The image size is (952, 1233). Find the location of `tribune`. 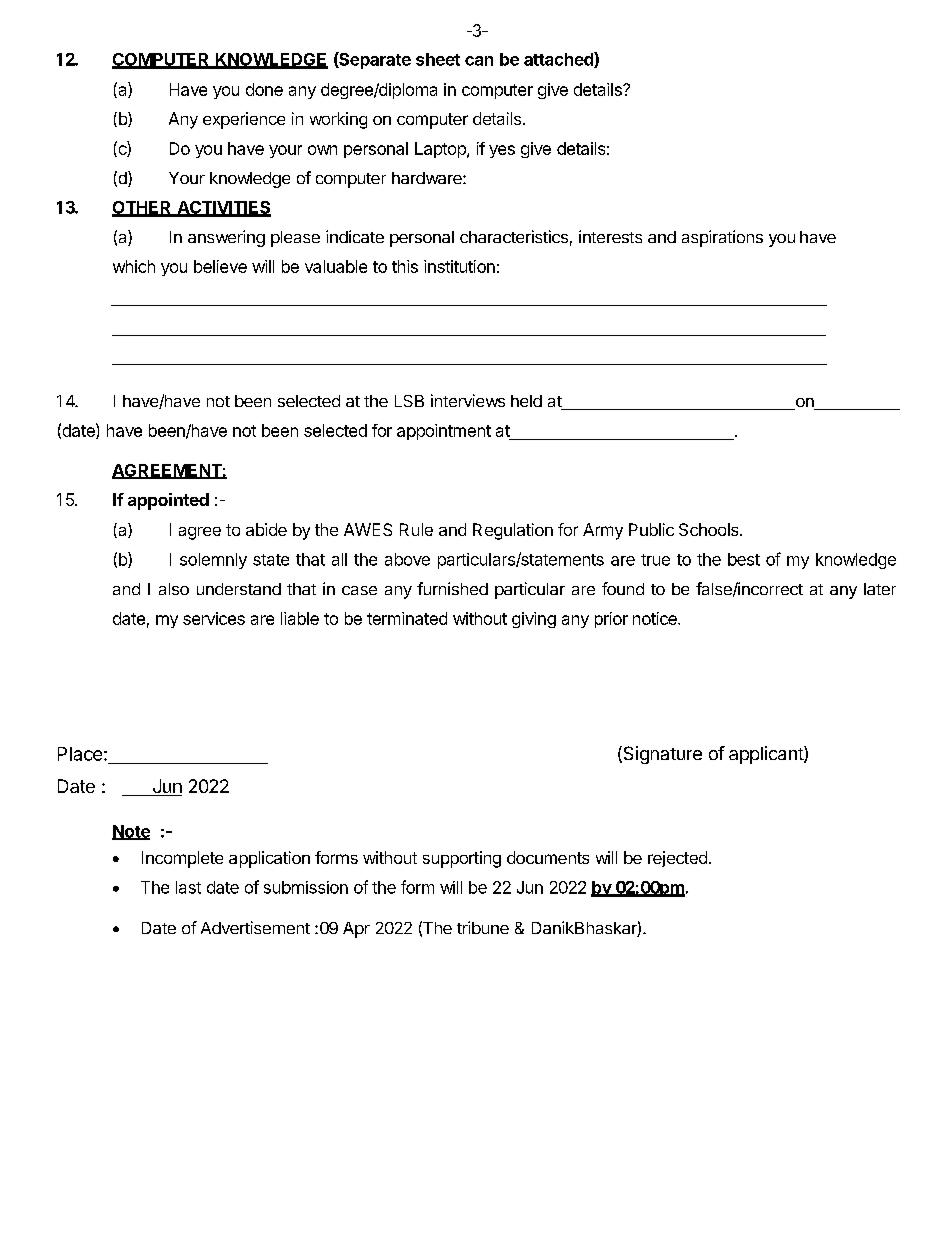

tribune is located at coordinates (483, 927).
